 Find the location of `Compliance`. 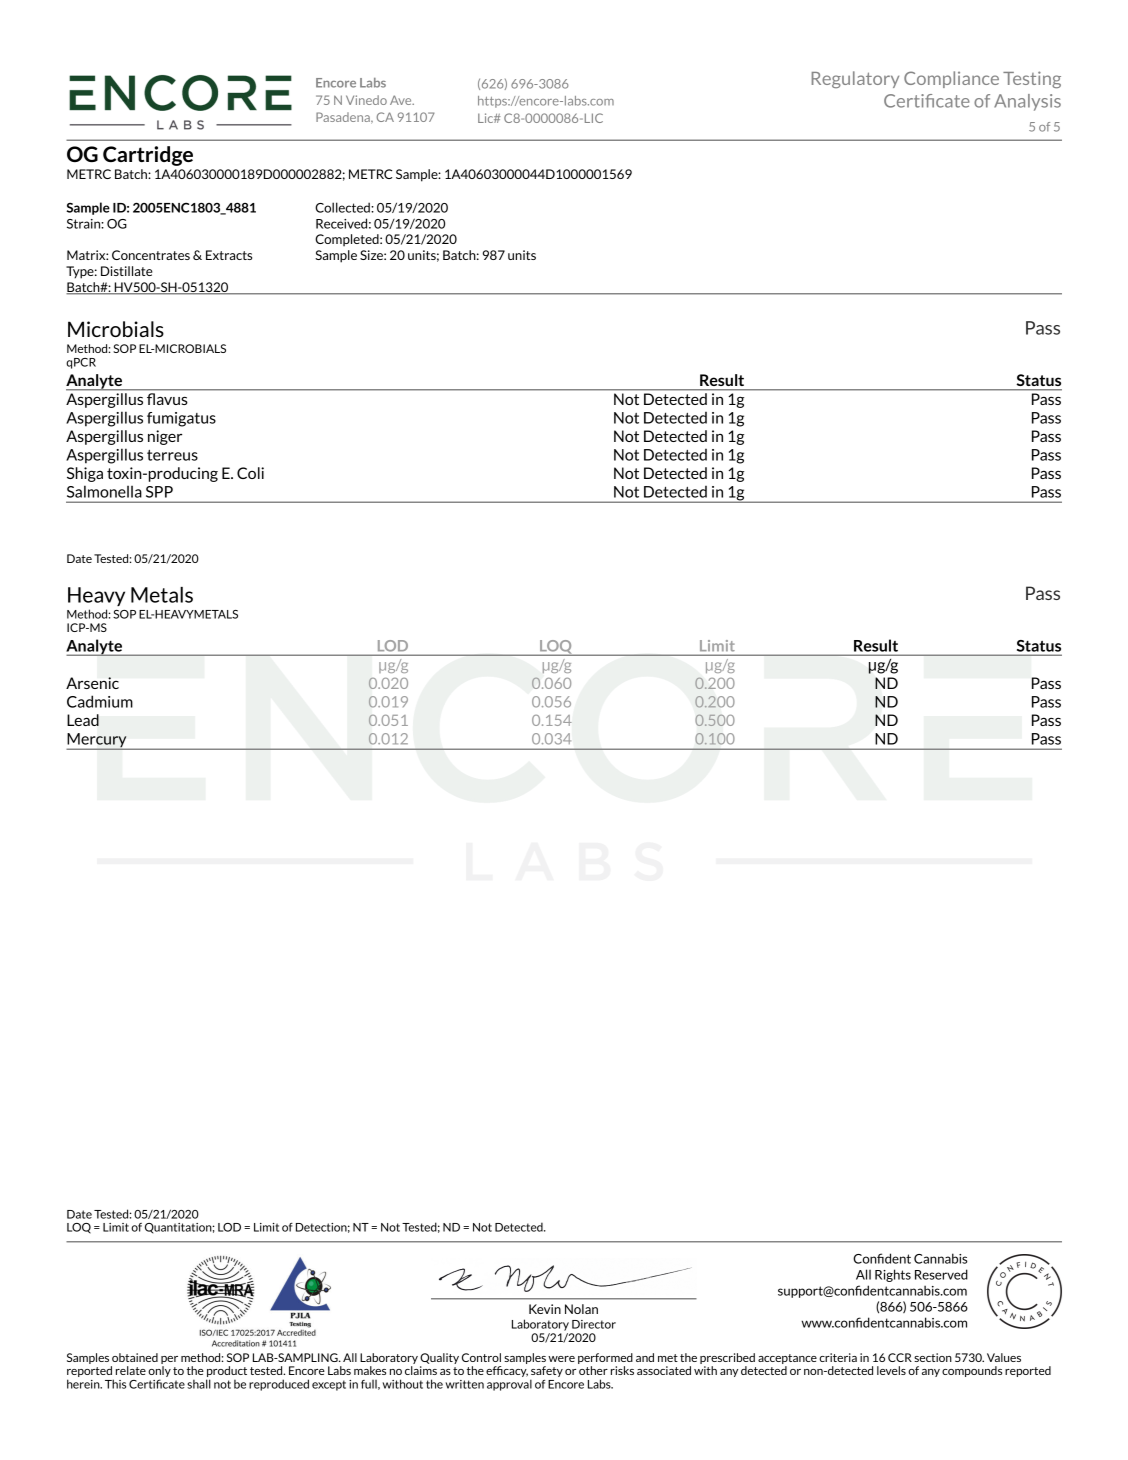

Compliance is located at coordinates (951, 79).
